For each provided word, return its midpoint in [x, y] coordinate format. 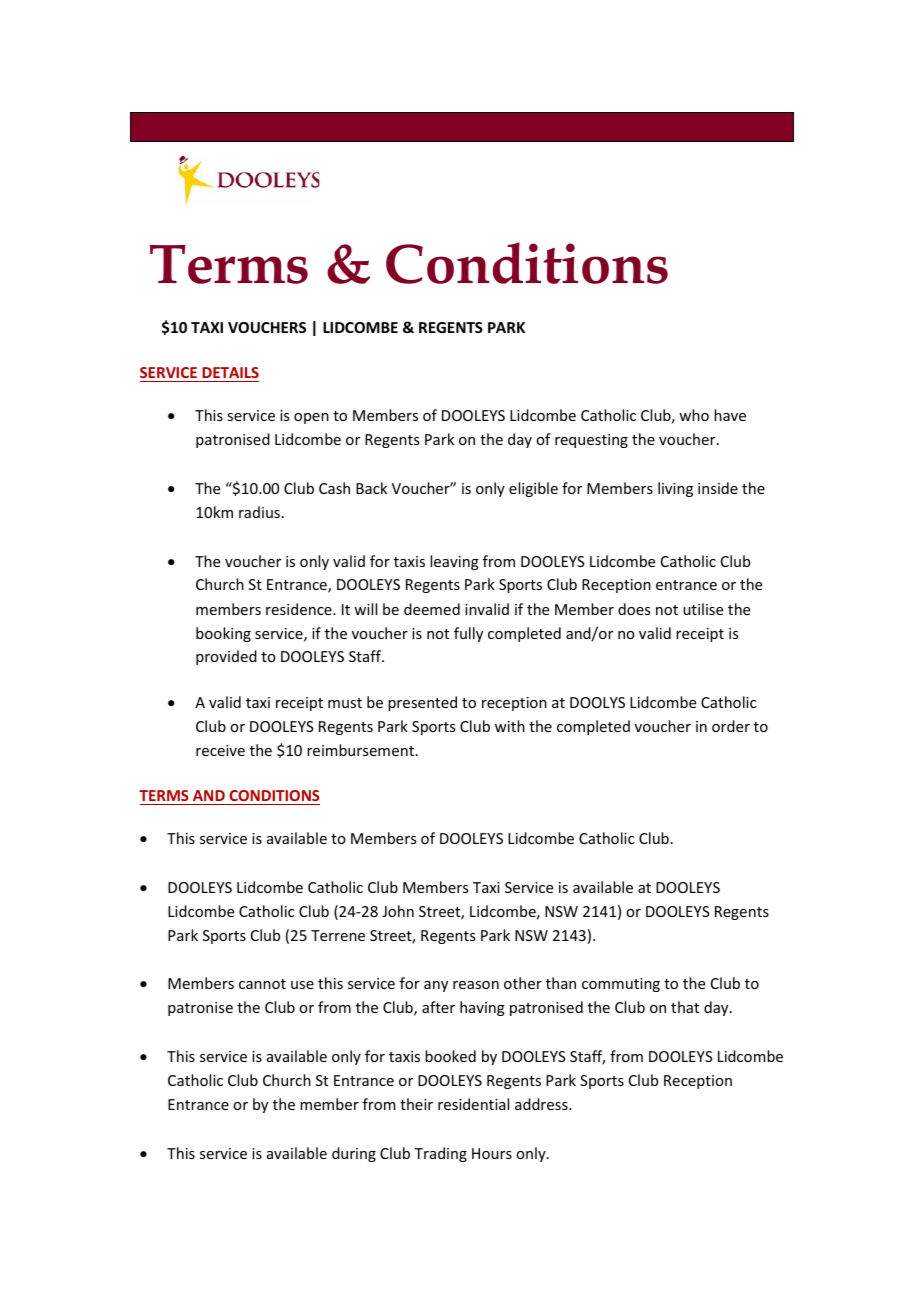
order [731, 726]
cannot [262, 984]
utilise [703, 609]
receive [220, 750]
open [311, 418]
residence [300, 609]
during [354, 1154]
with [510, 726]
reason [476, 985]
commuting [621, 985]
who [694, 415]
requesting [591, 441]
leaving [454, 562]
